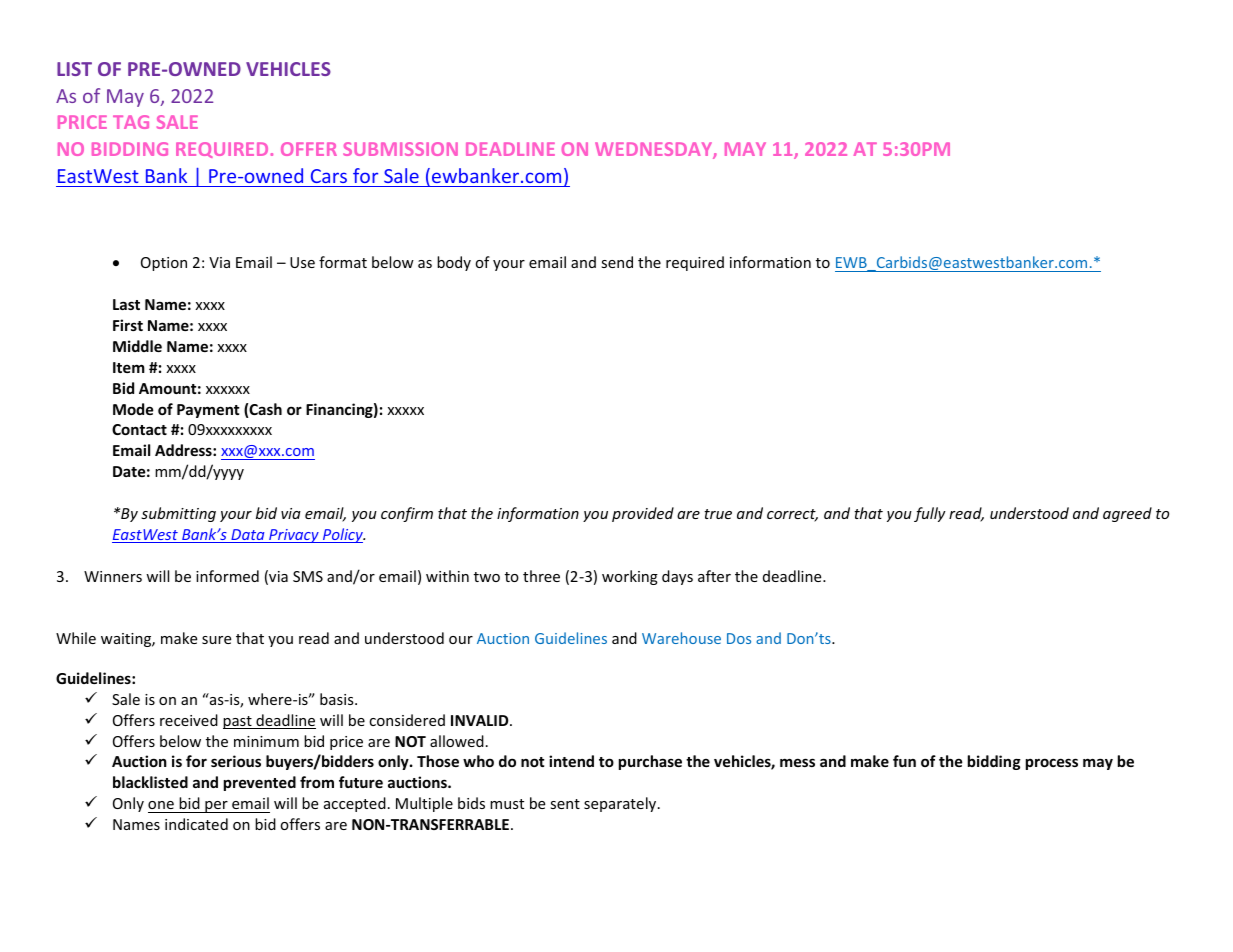 Image resolution: width=1233 pixels, height=952 pixels. Describe the element at coordinates (216, 807) in the screenshot. I see `per` at that location.
